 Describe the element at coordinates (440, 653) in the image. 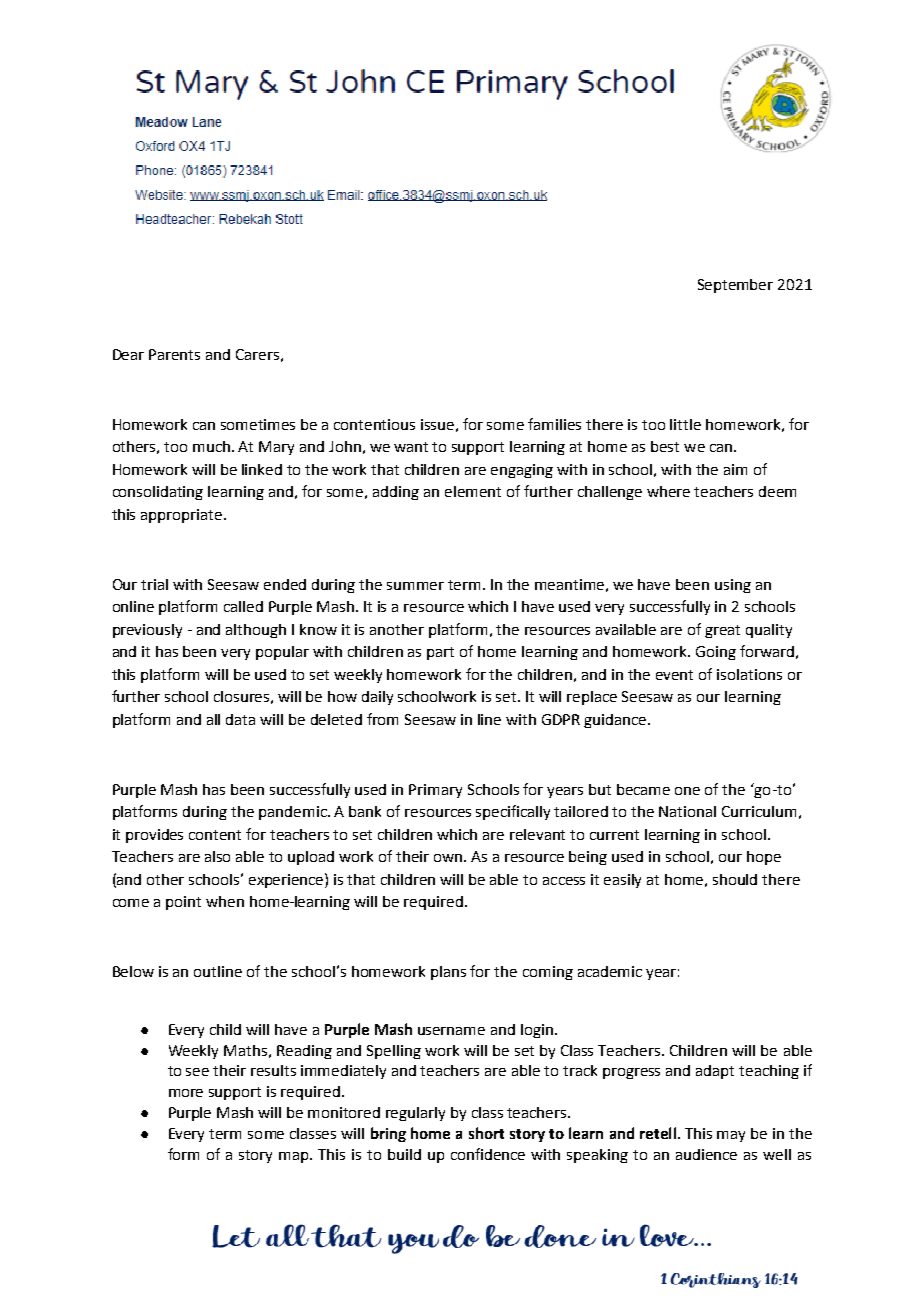

I see `part` at that location.
